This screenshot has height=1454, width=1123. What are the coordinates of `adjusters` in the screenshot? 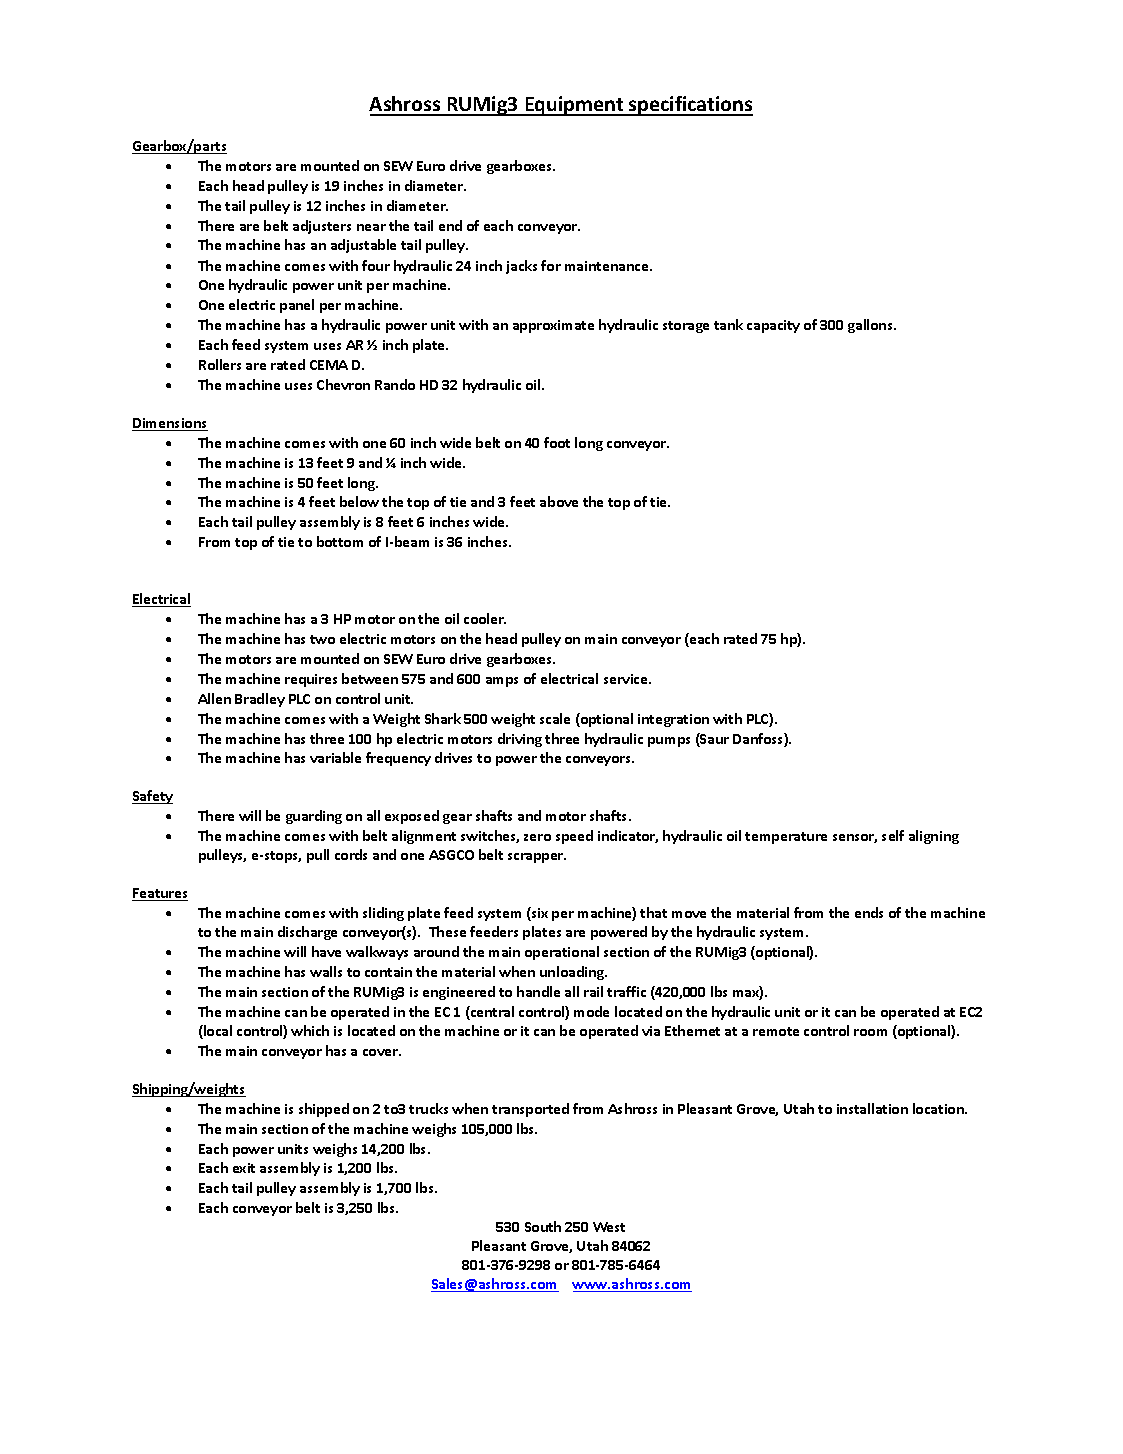 It's located at (322, 227).
